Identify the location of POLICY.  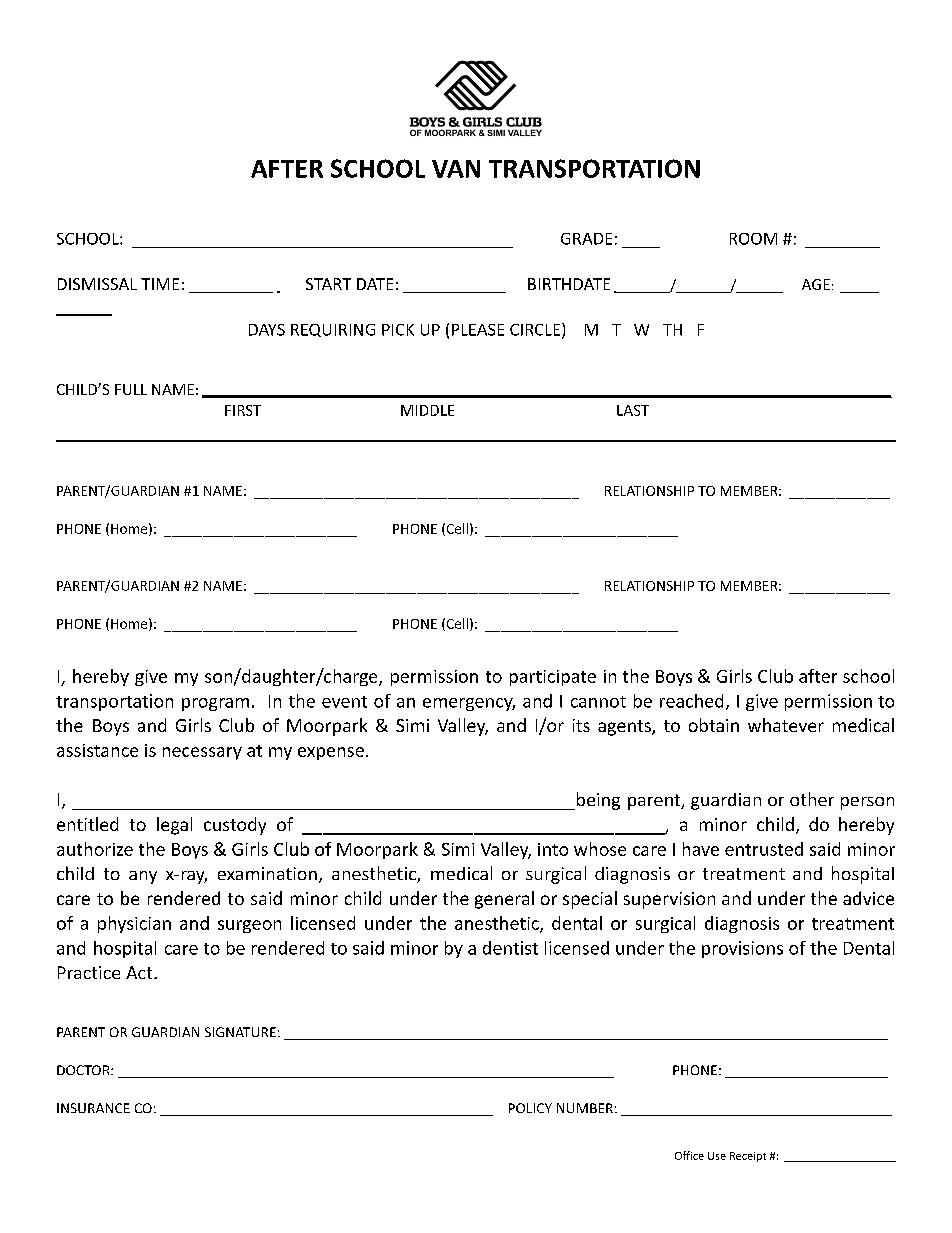
(530, 1108).
